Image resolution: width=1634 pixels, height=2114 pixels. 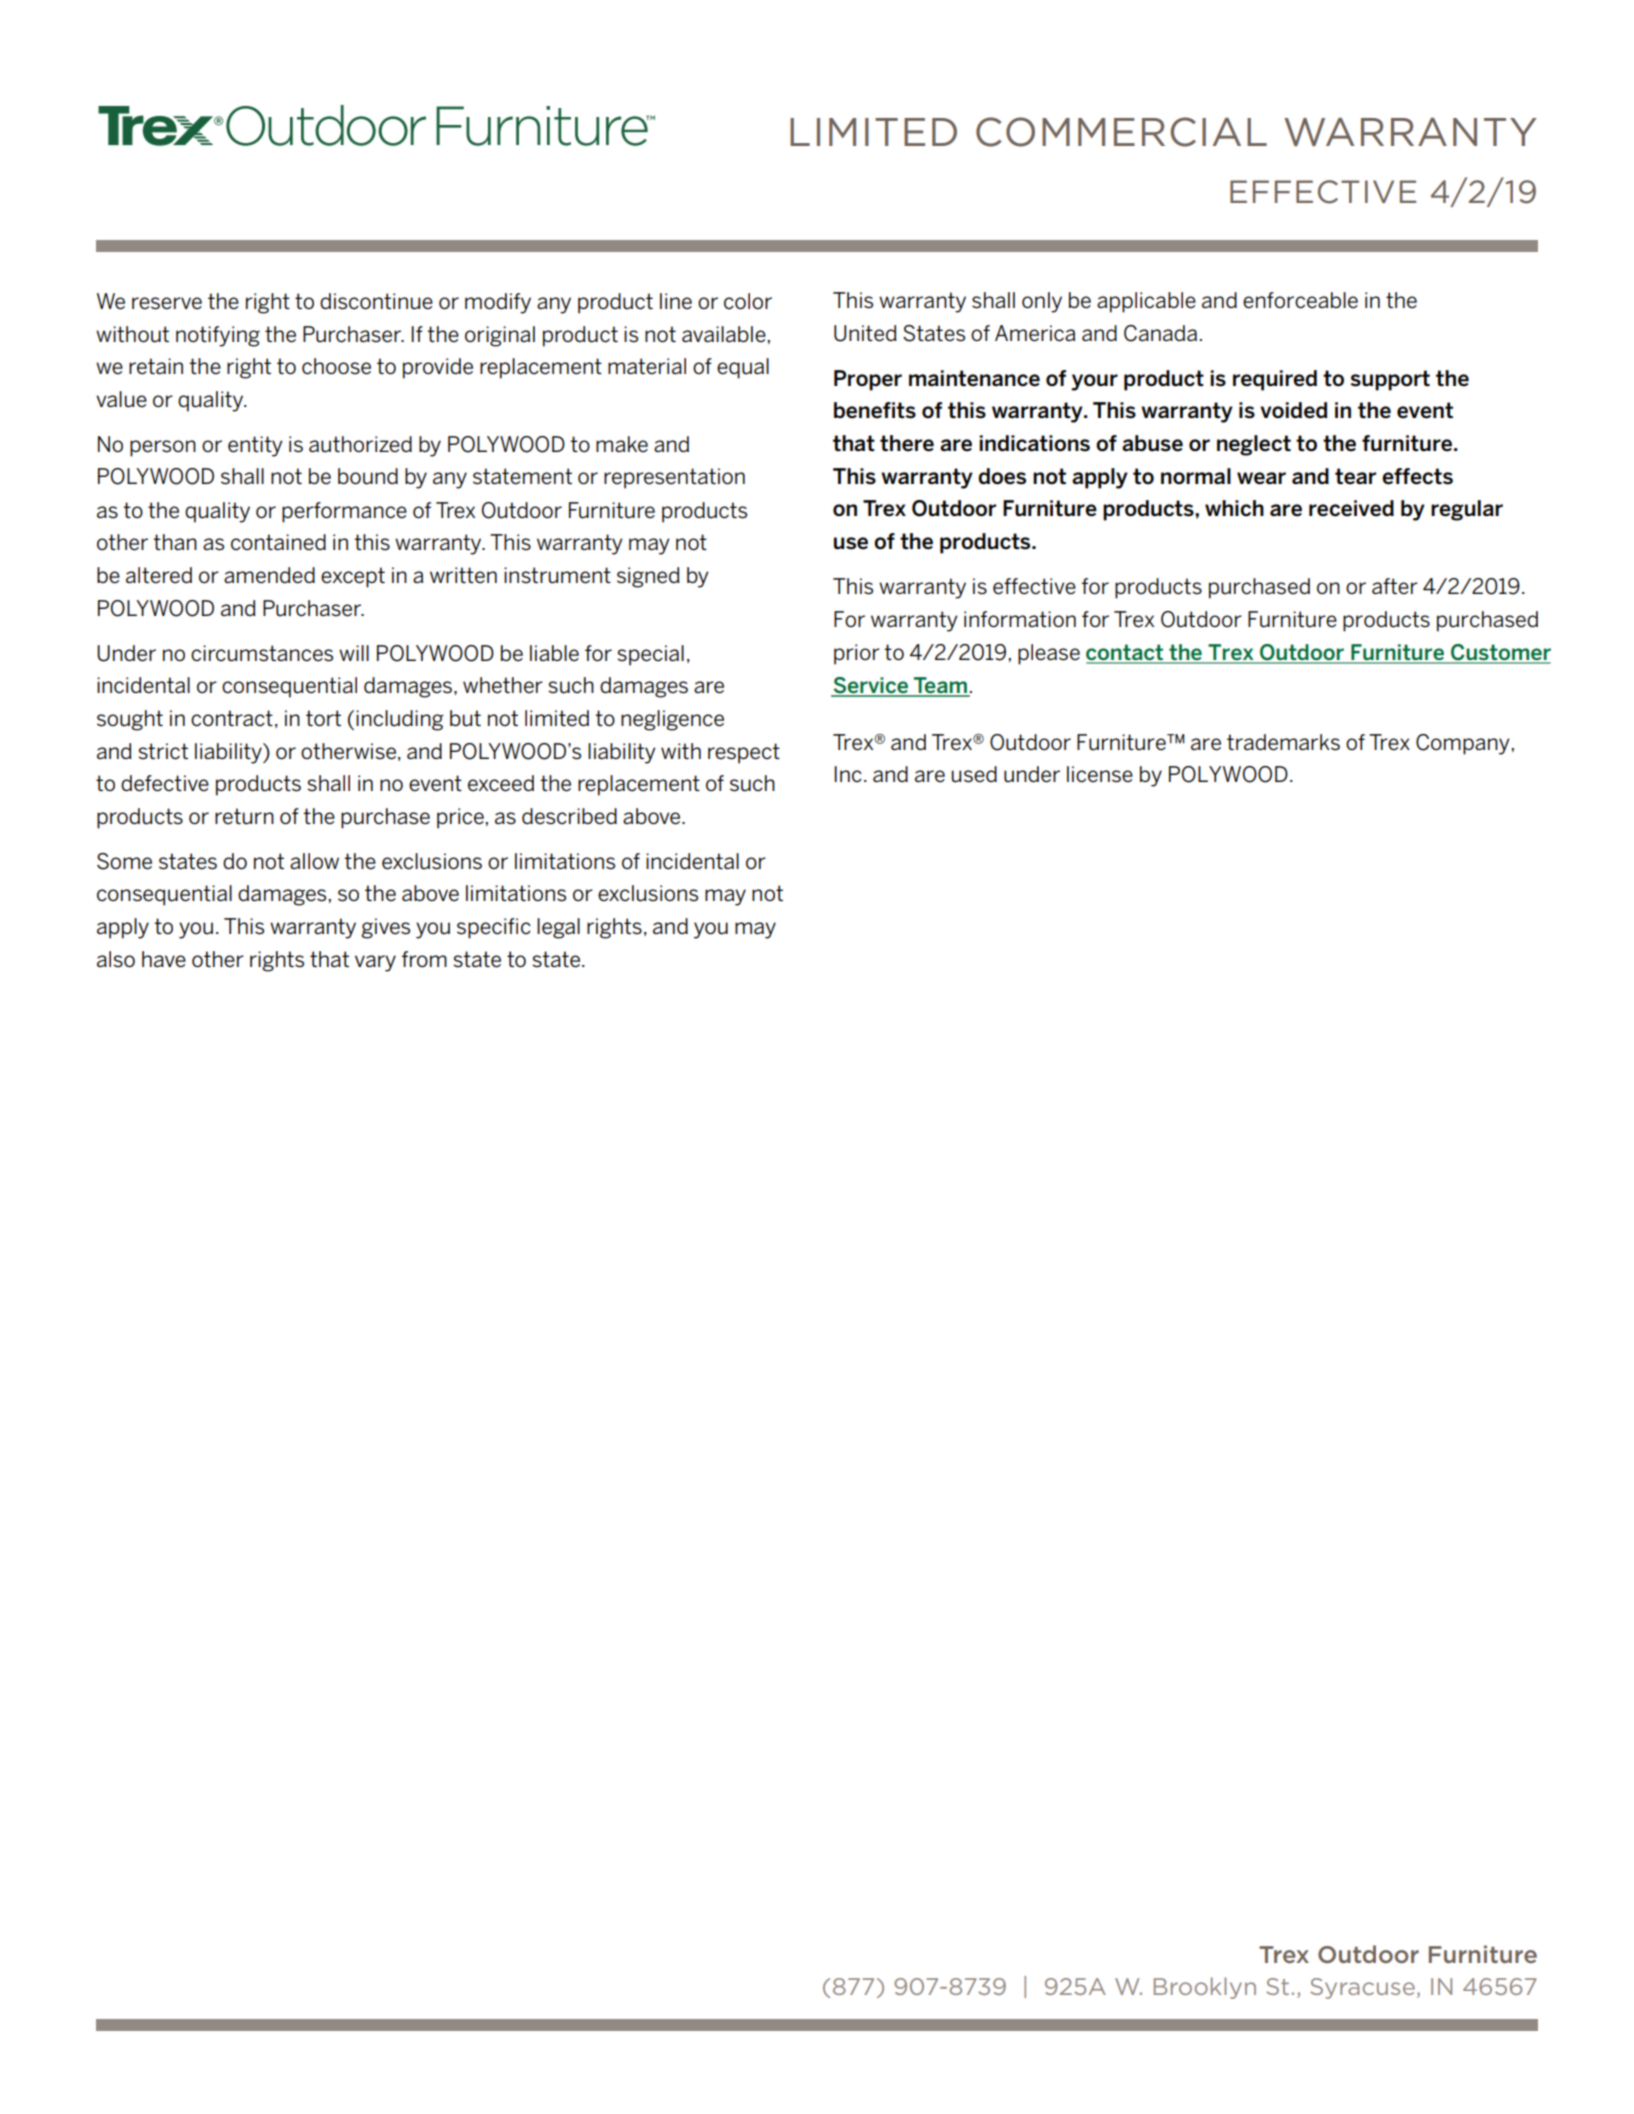 What do you see at coordinates (244, 816) in the screenshot?
I see `return` at bounding box center [244, 816].
